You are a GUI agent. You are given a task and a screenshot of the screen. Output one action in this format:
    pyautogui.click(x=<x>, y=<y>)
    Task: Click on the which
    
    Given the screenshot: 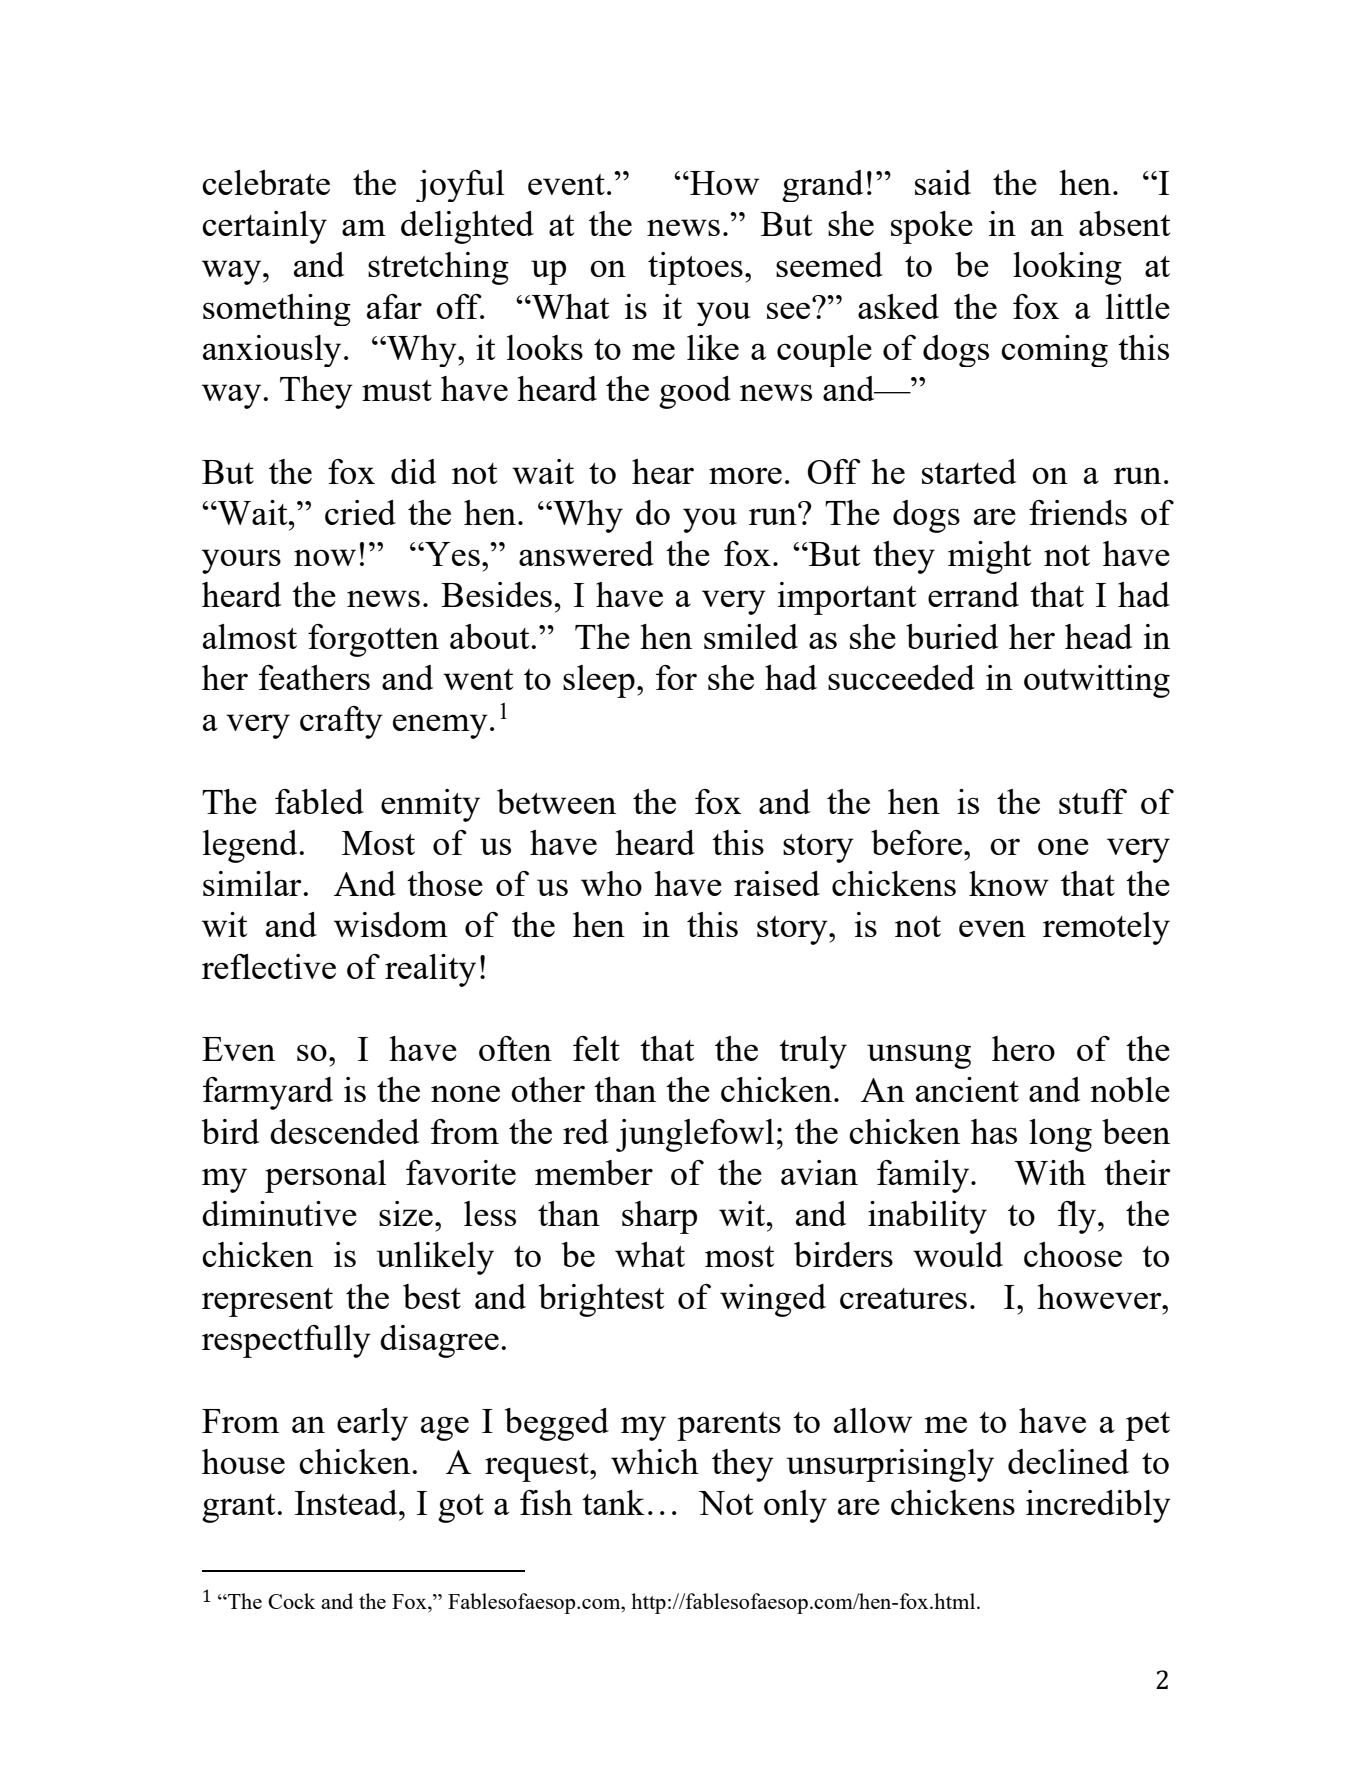 What is the action you would take?
    pyautogui.click(x=655, y=1461)
